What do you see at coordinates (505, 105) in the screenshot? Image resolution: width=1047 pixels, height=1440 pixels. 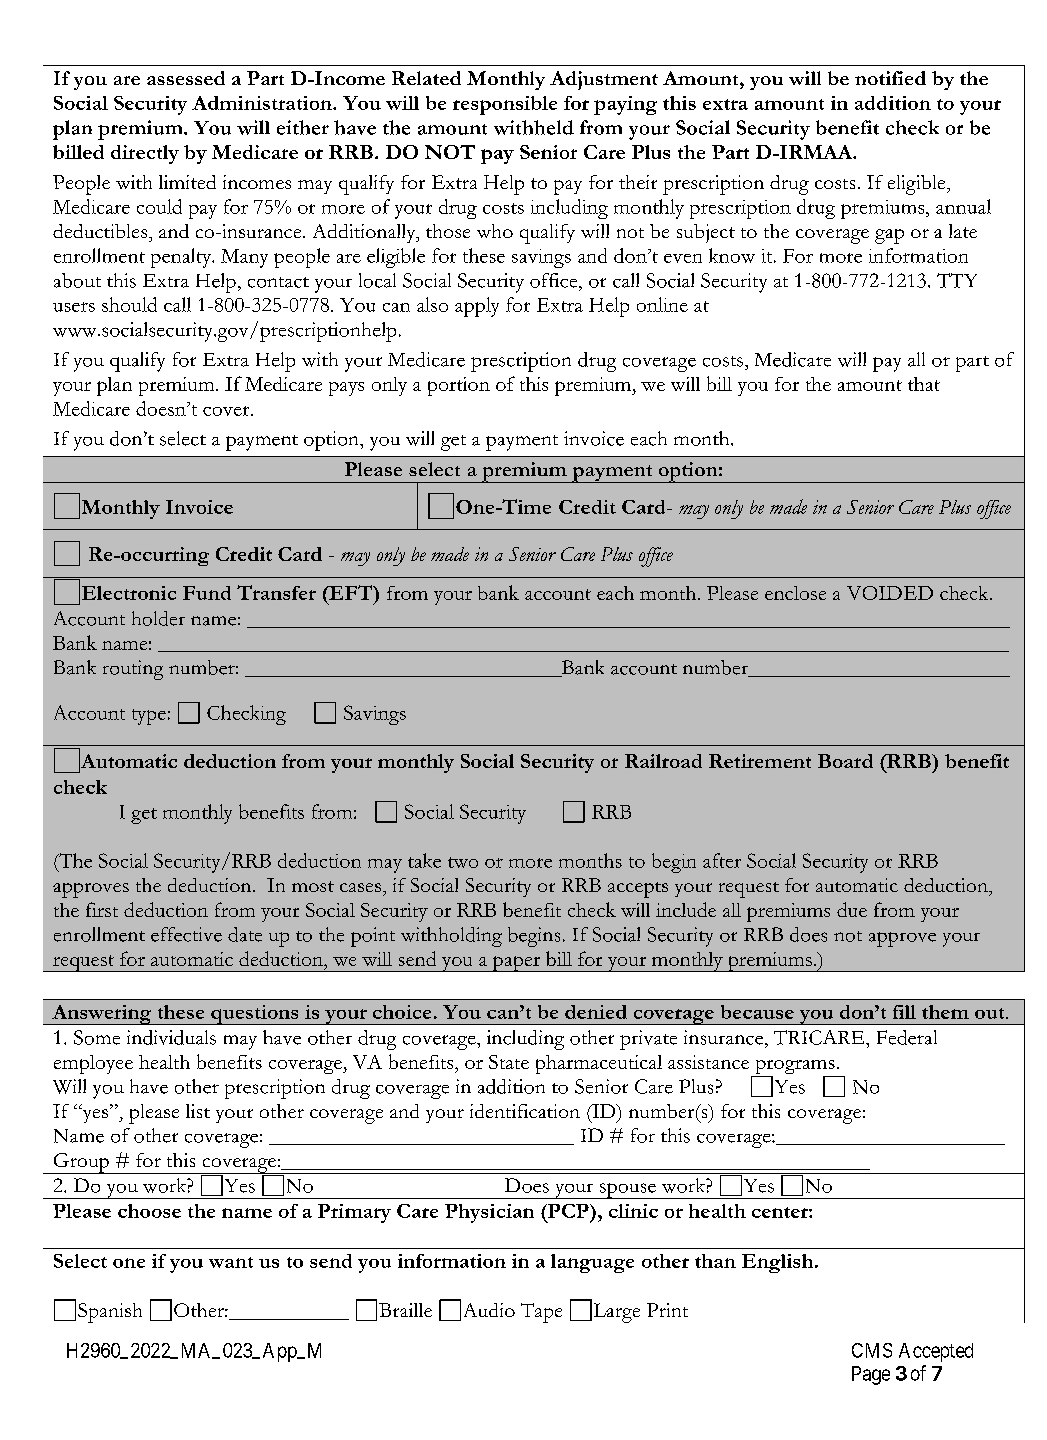 I see `responsible` at bounding box center [505, 105].
